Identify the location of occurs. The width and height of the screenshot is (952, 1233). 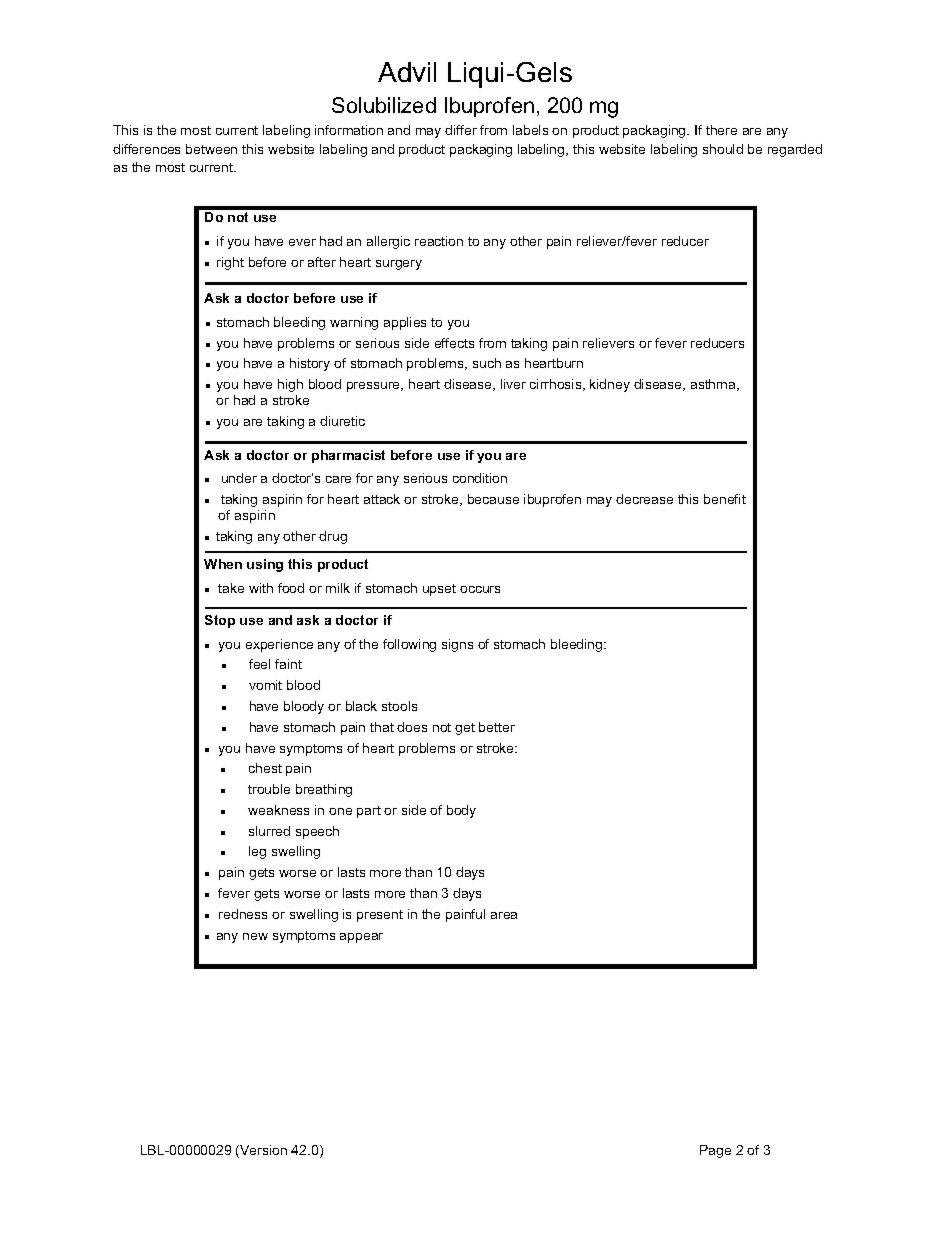
(480, 589).
